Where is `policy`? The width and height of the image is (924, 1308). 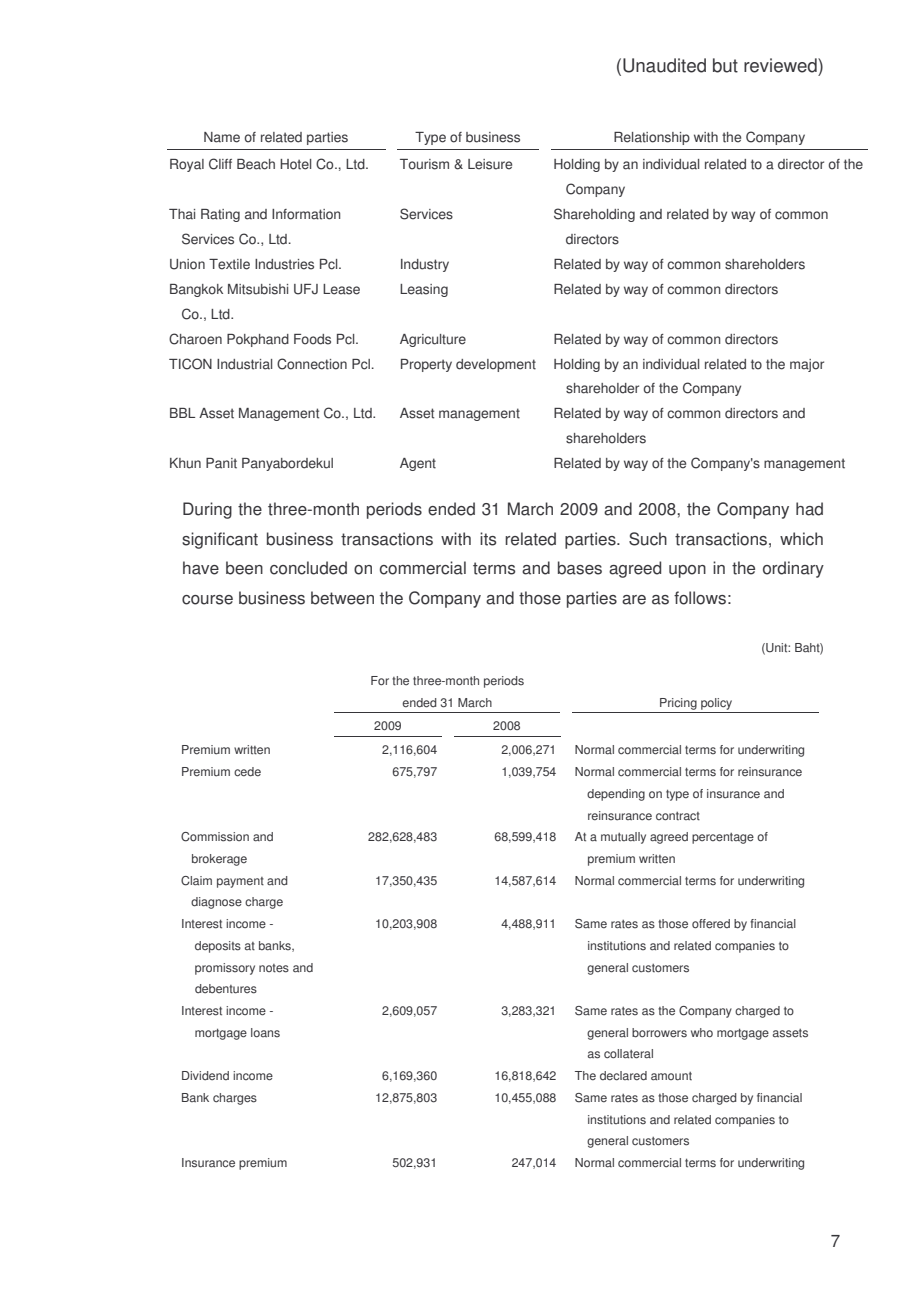 policy is located at coordinates (716, 704).
